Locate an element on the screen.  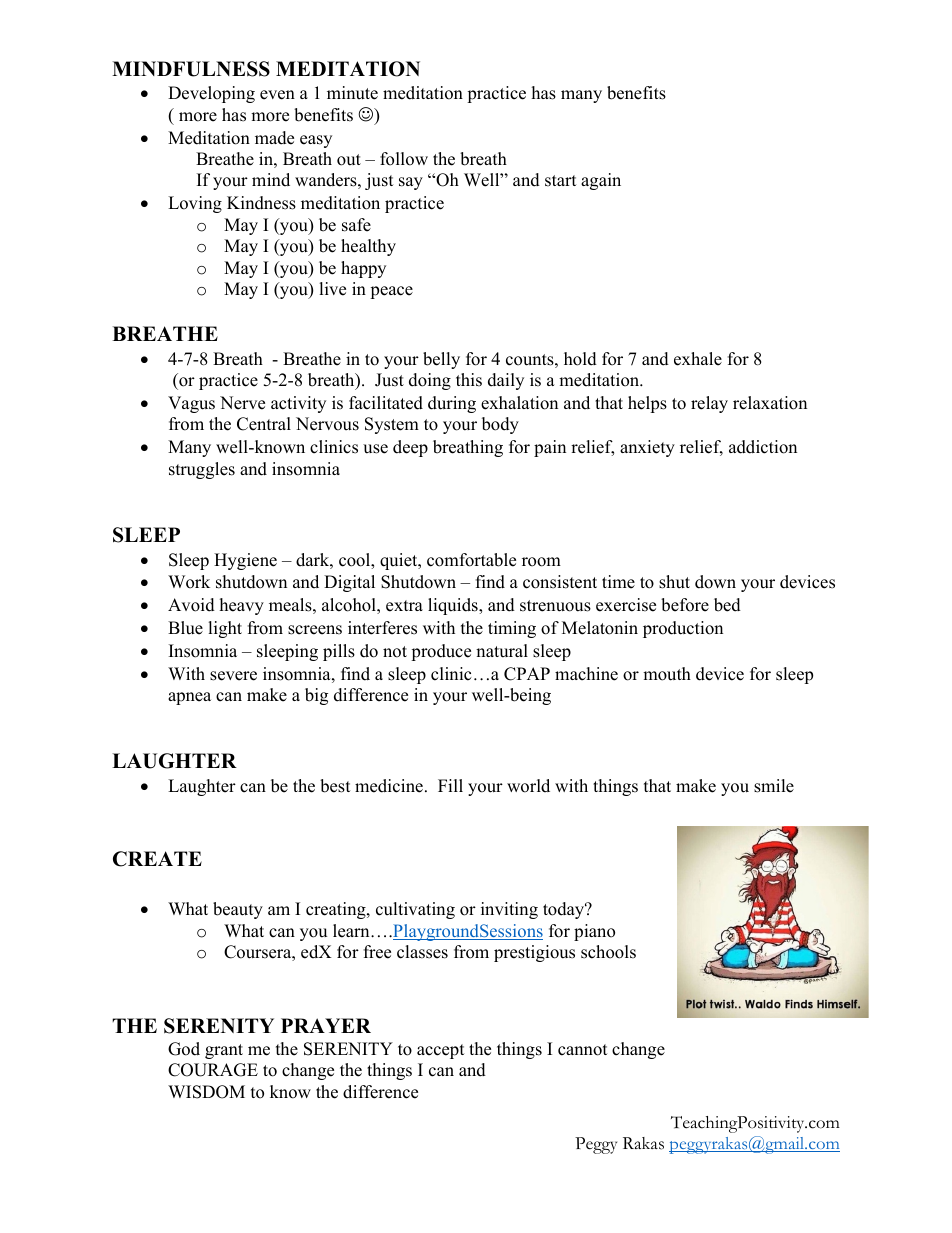
Developing is located at coordinates (211, 94).
